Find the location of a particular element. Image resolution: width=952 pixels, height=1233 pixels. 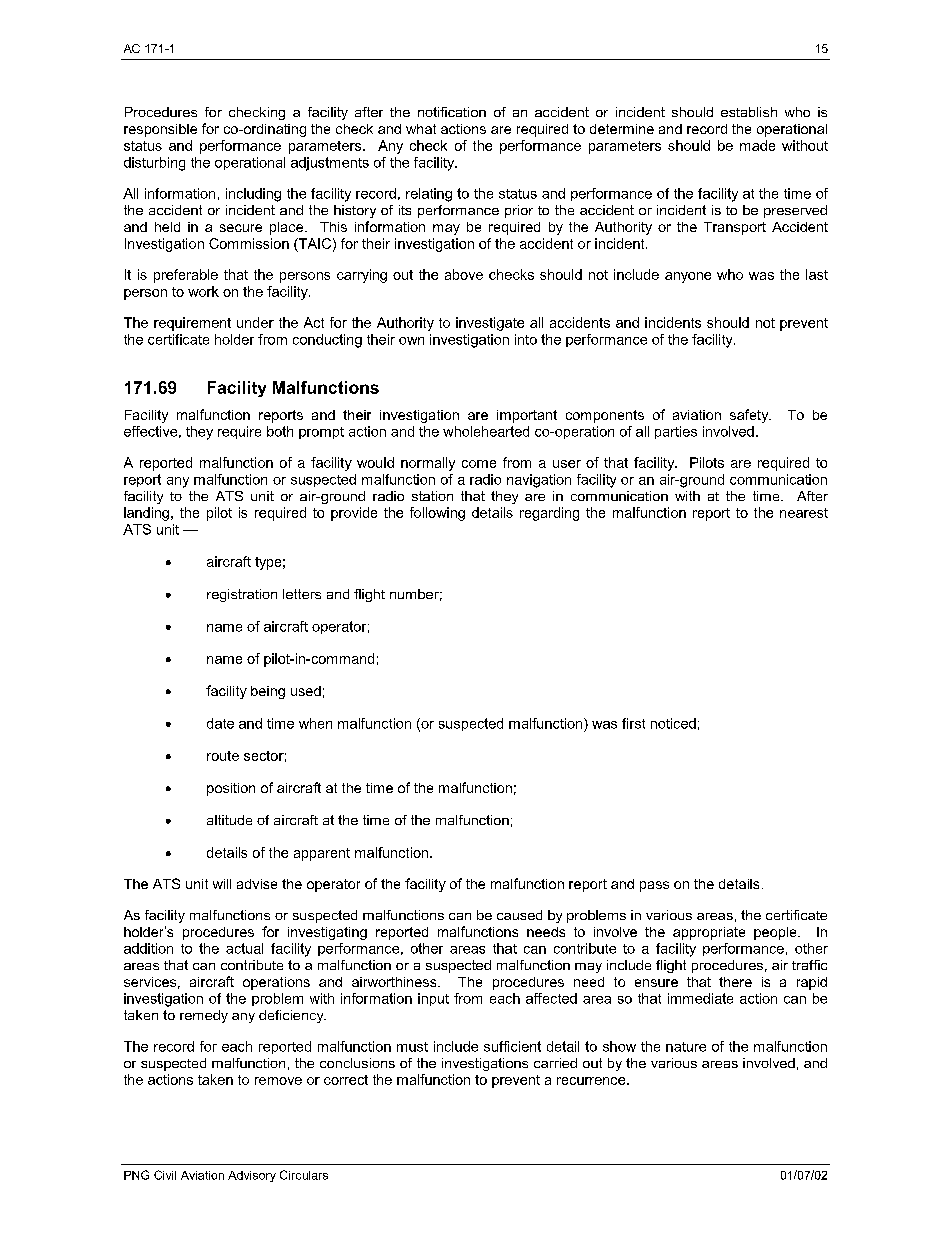

appropriate is located at coordinates (709, 933).
